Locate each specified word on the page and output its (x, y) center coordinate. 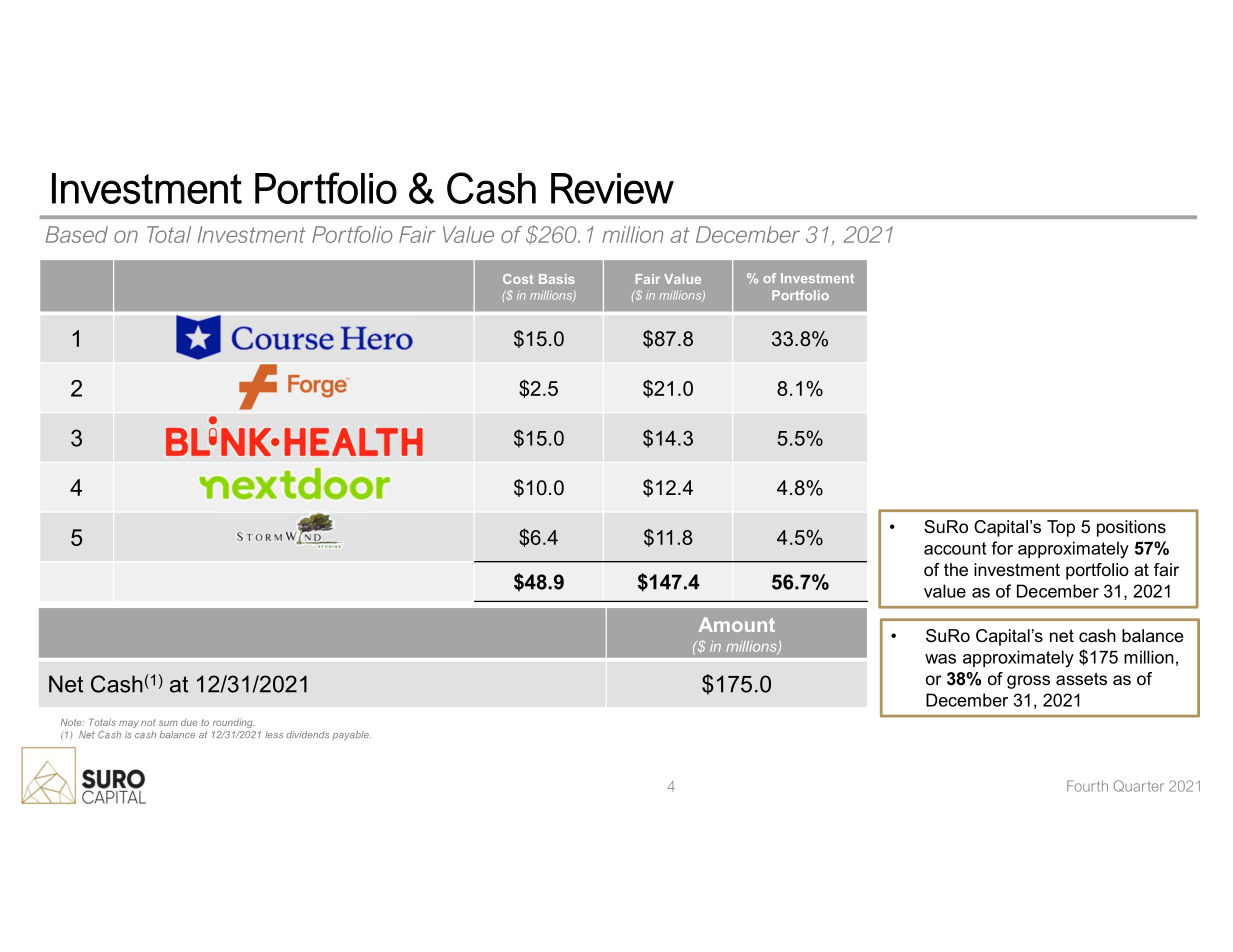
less (274, 734)
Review (612, 188)
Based (77, 234)
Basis (557, 279)
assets (1081, 678)
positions (1131, 528)
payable (351, 735)
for (1002, 548)
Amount (736, 624)
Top (1061, 528)
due (189, 722)
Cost (518, 279)
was (940, 659)
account (955, 548)
